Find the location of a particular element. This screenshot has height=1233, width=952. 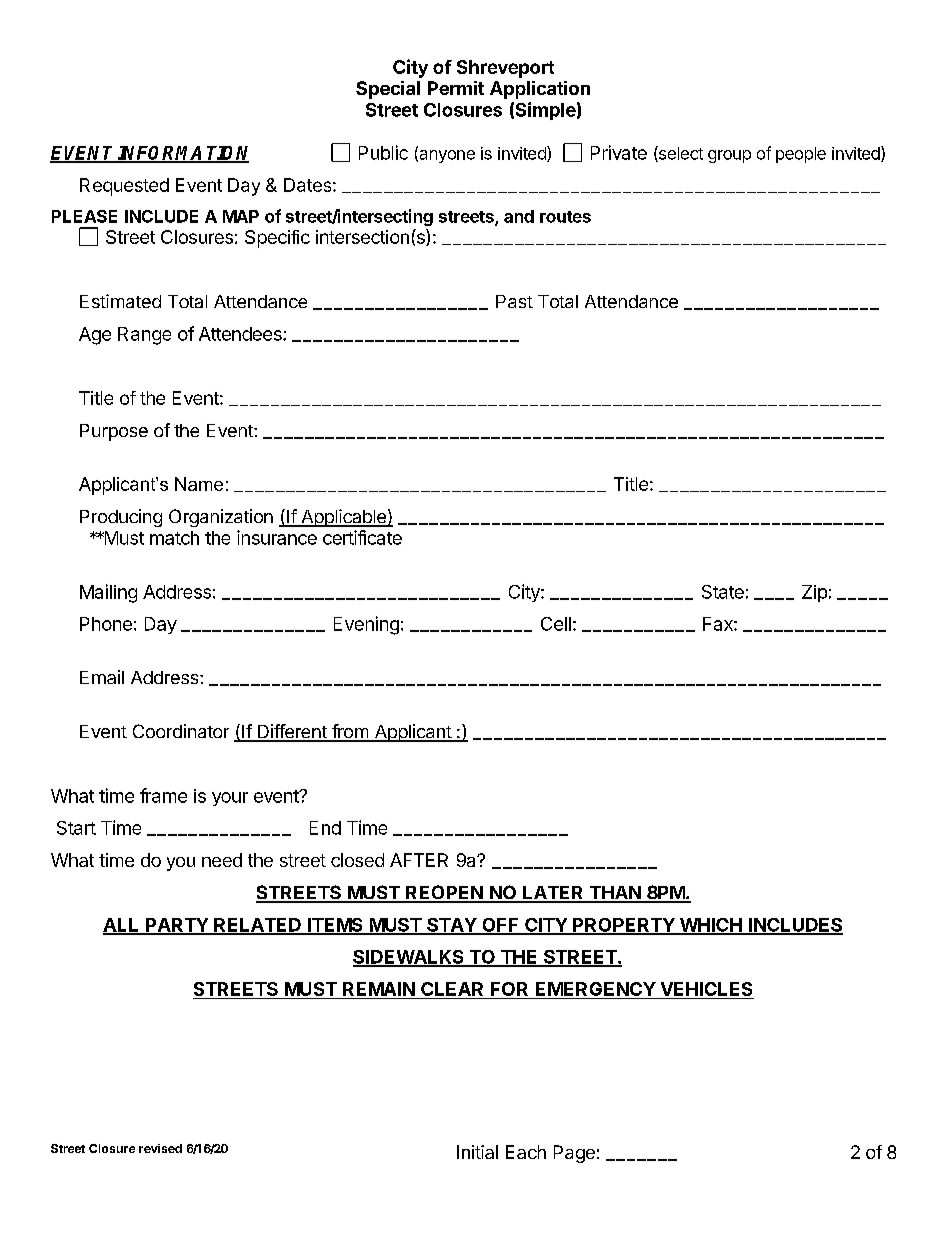

Page is located at coordinates (574, 1154).
